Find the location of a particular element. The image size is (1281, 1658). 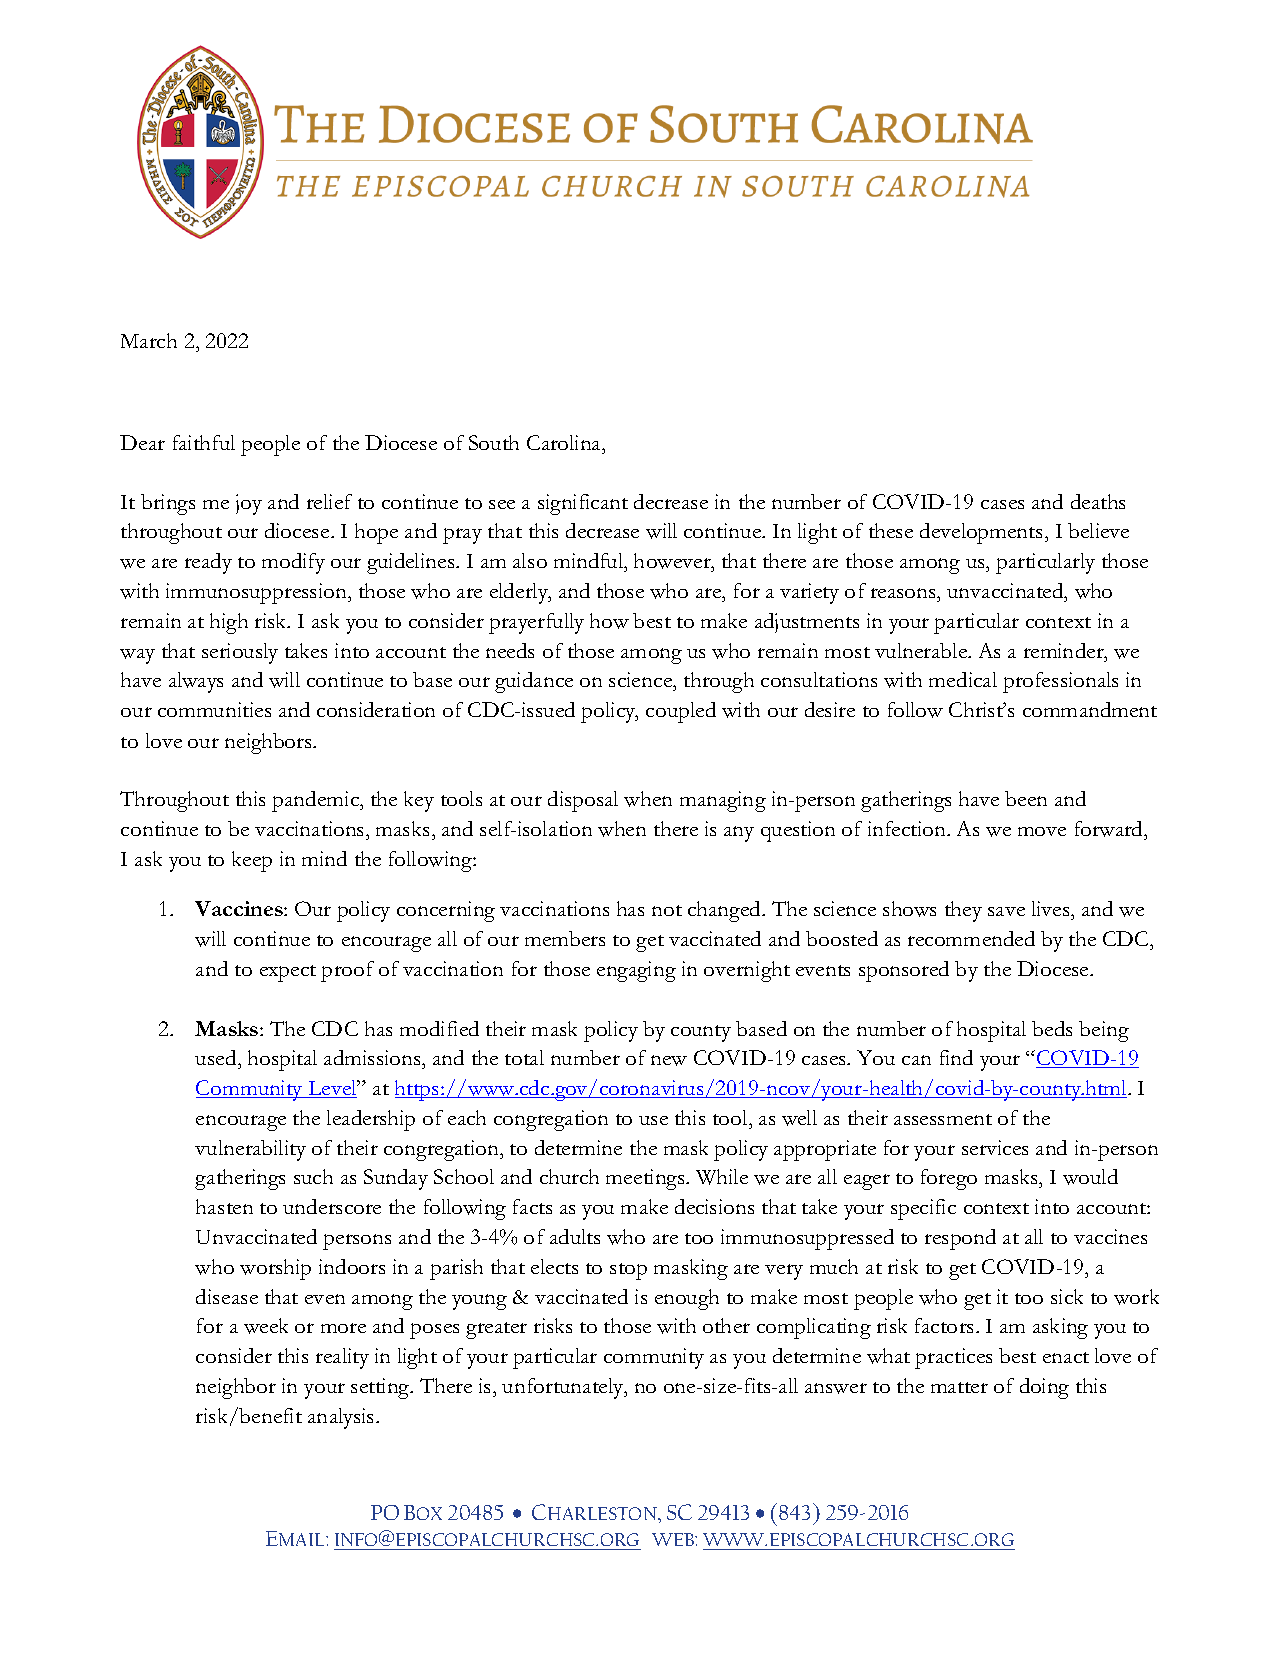

WEB is located at coordinates (674, 1539).
